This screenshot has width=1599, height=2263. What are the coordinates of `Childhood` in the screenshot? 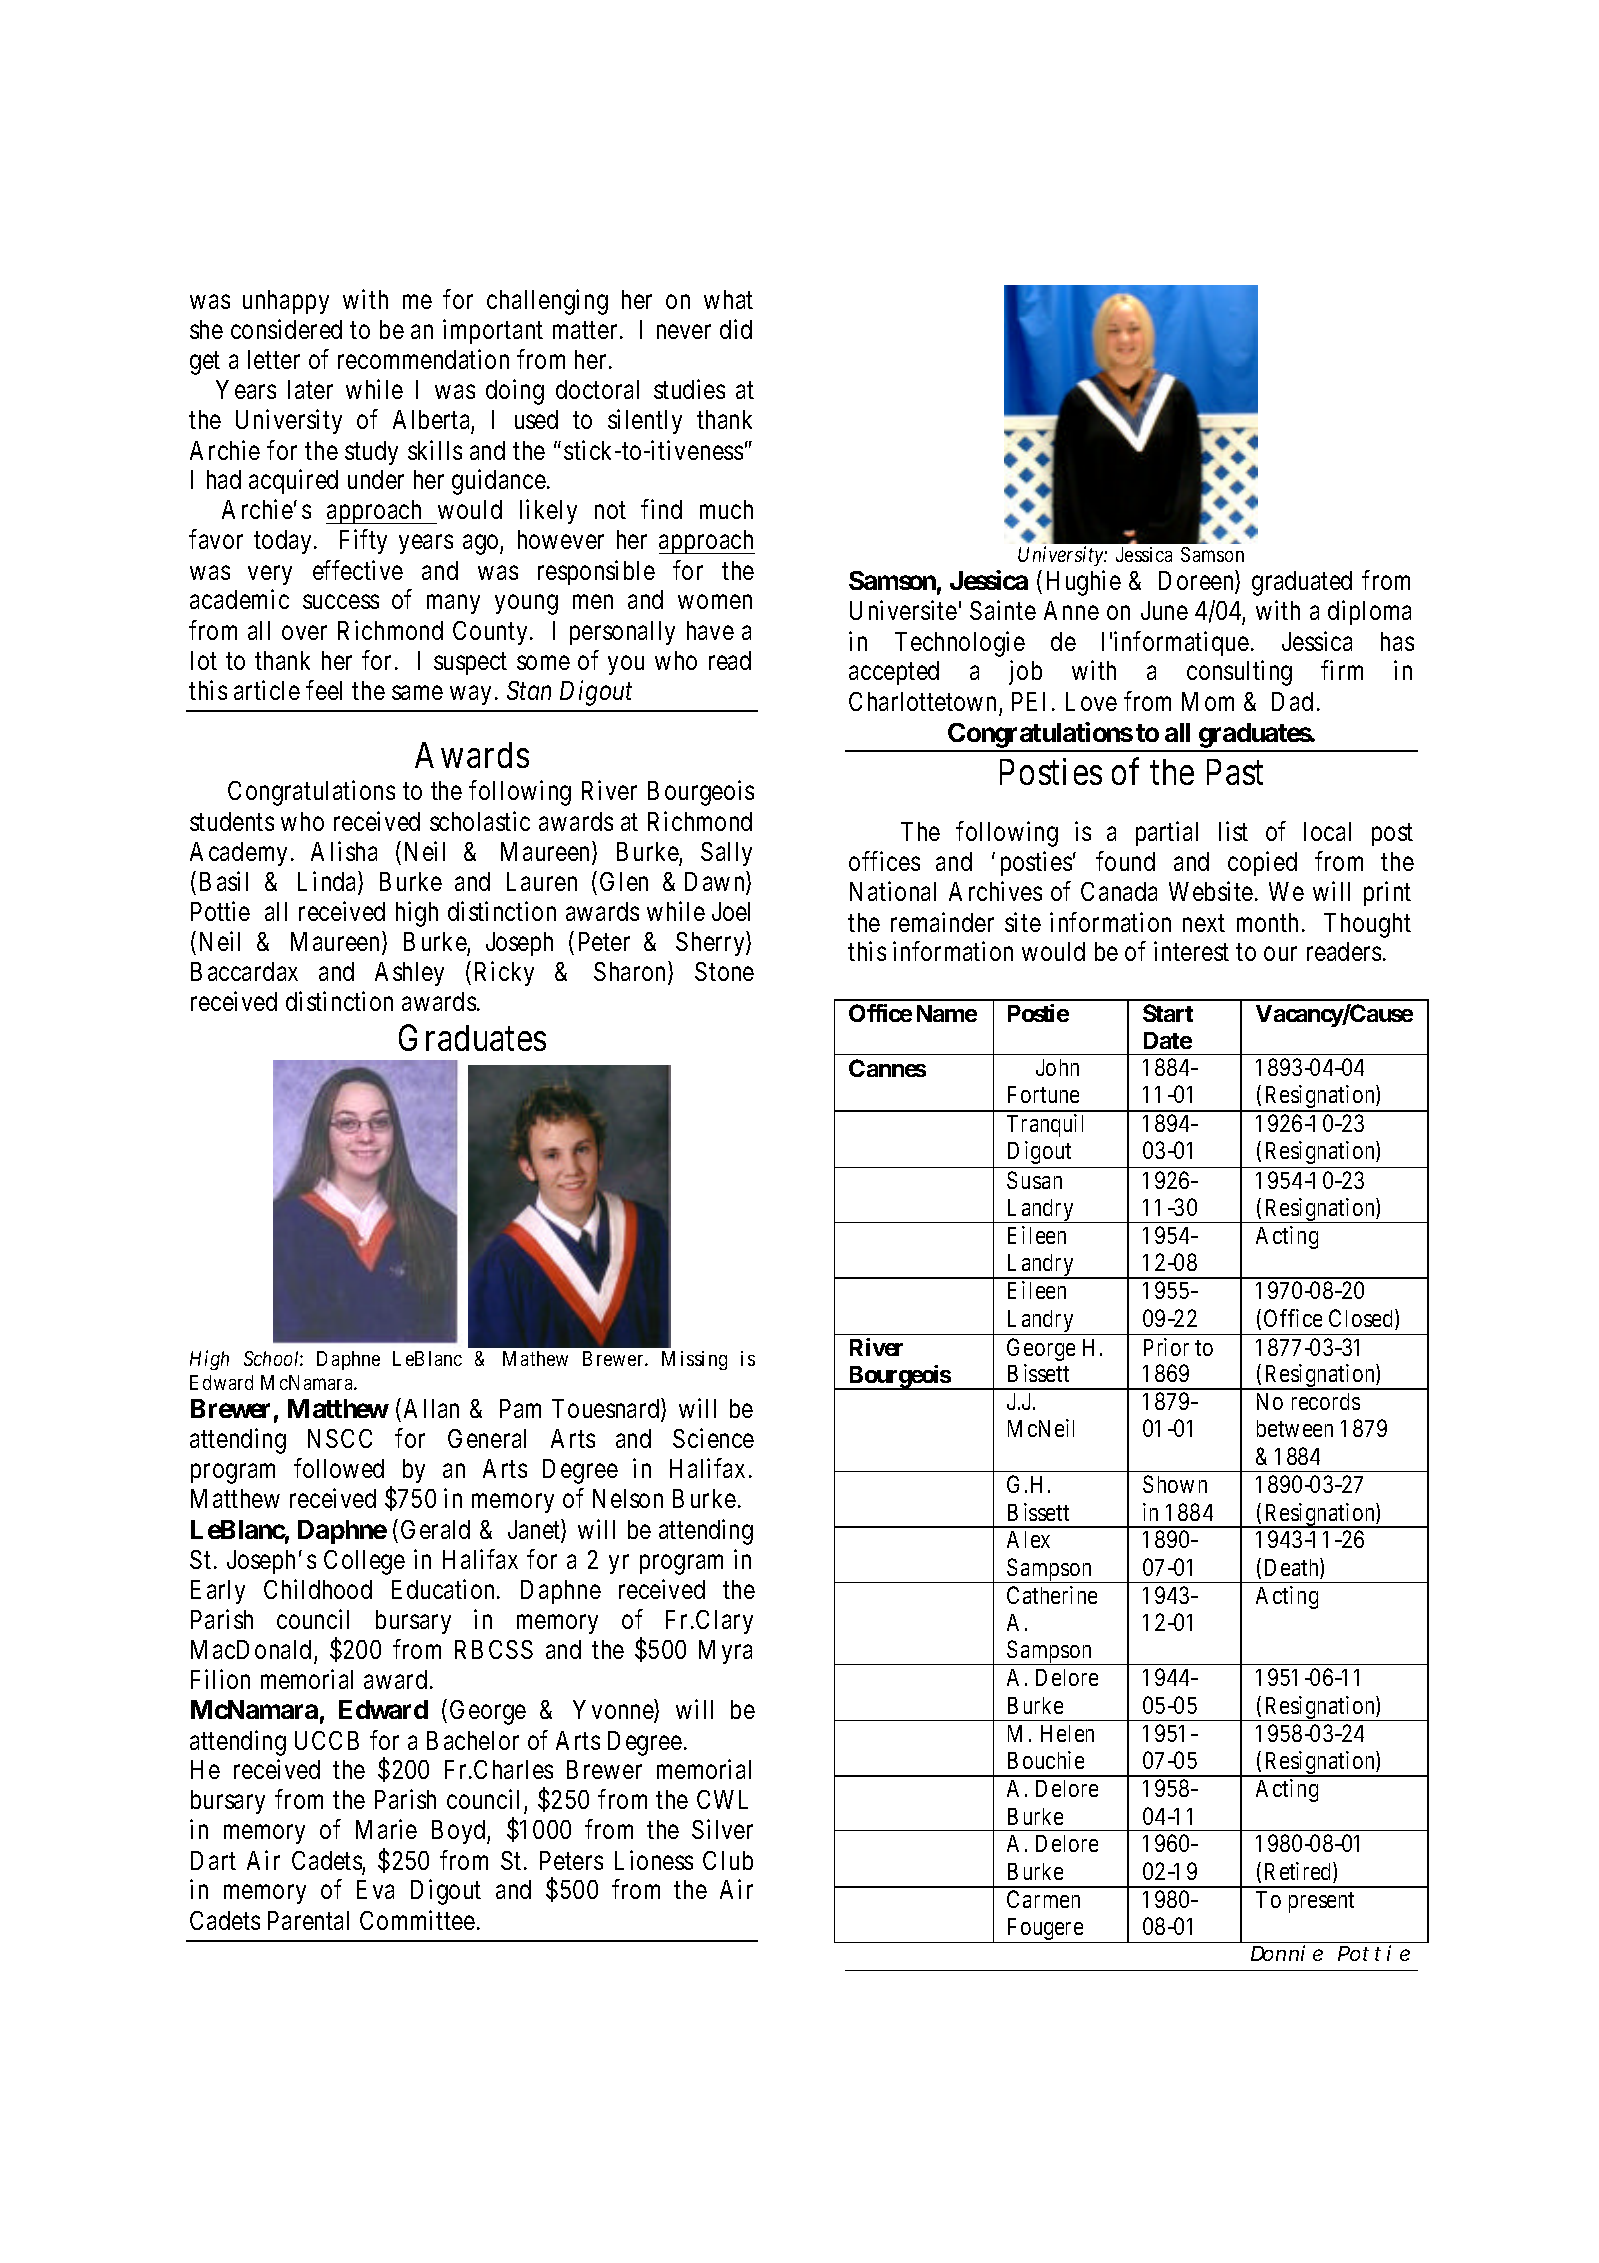 It's located at (318, 1589).
